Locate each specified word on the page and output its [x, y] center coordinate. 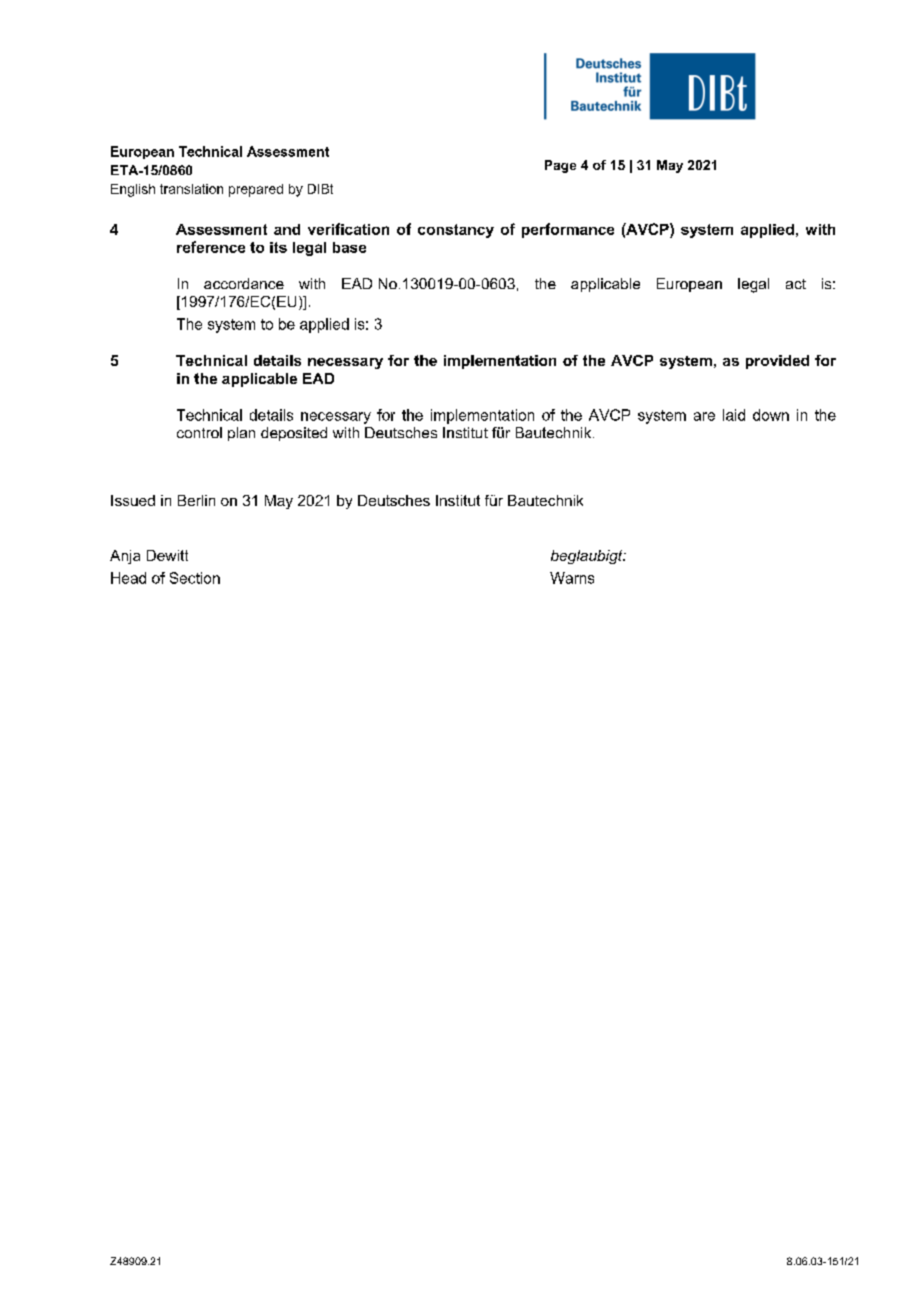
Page [560, 166]
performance [568, 230]
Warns [572, 578]
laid [734, 415]
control [199, 432]
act [796, 284]
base [349, 247]
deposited [294, 434]
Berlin [196, 500]
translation [191, 189]
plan [241, 434]
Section [195, 578]
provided [777, 362]
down [771, 415]
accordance [244, 283]
